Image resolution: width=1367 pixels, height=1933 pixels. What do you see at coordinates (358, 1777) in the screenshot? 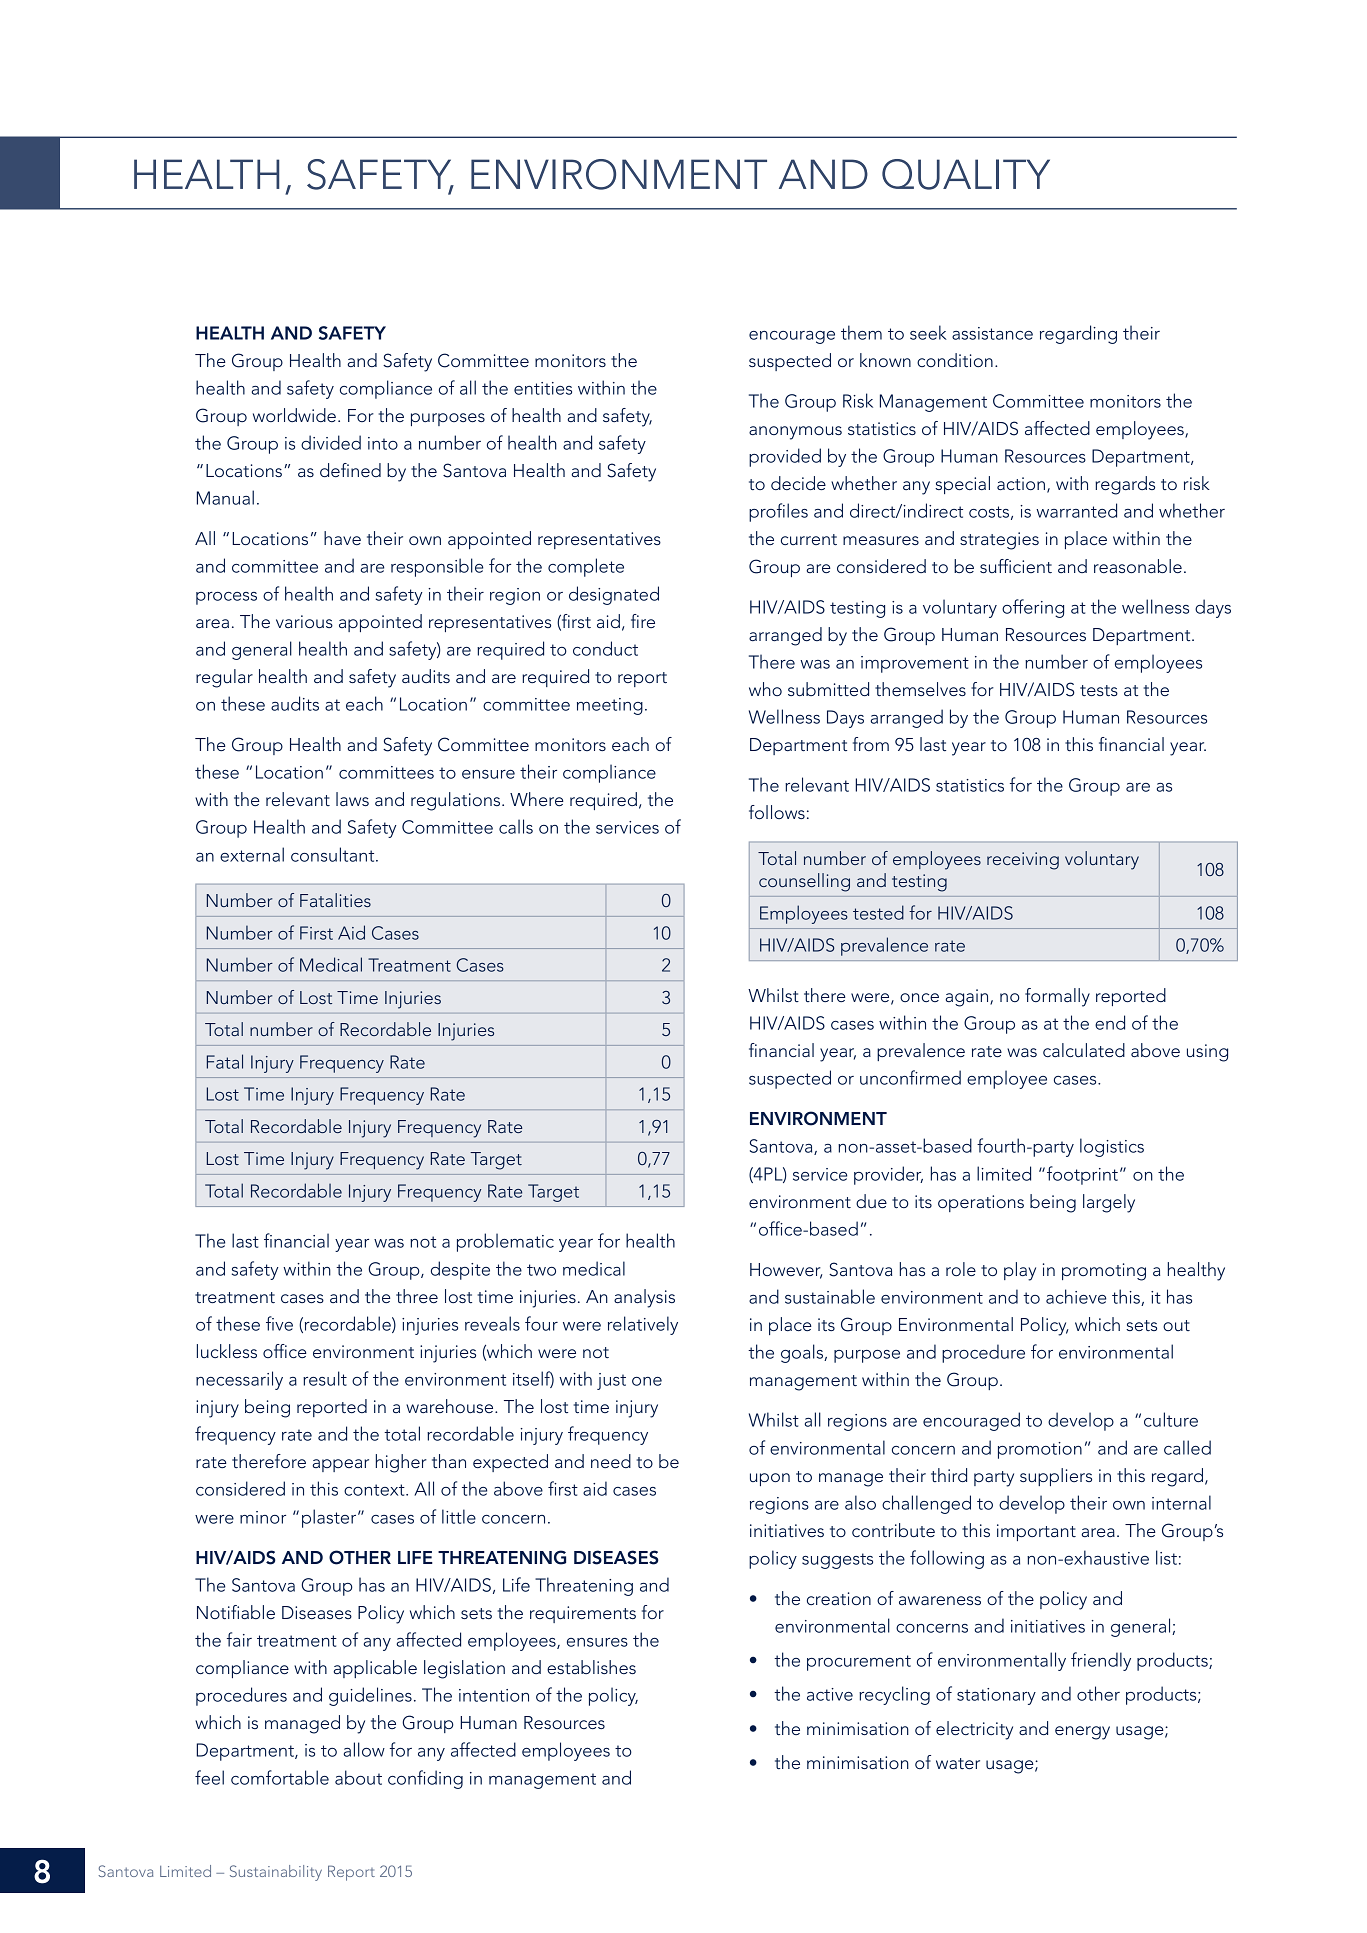
I see `about` at bounding box center [358, 1777].
